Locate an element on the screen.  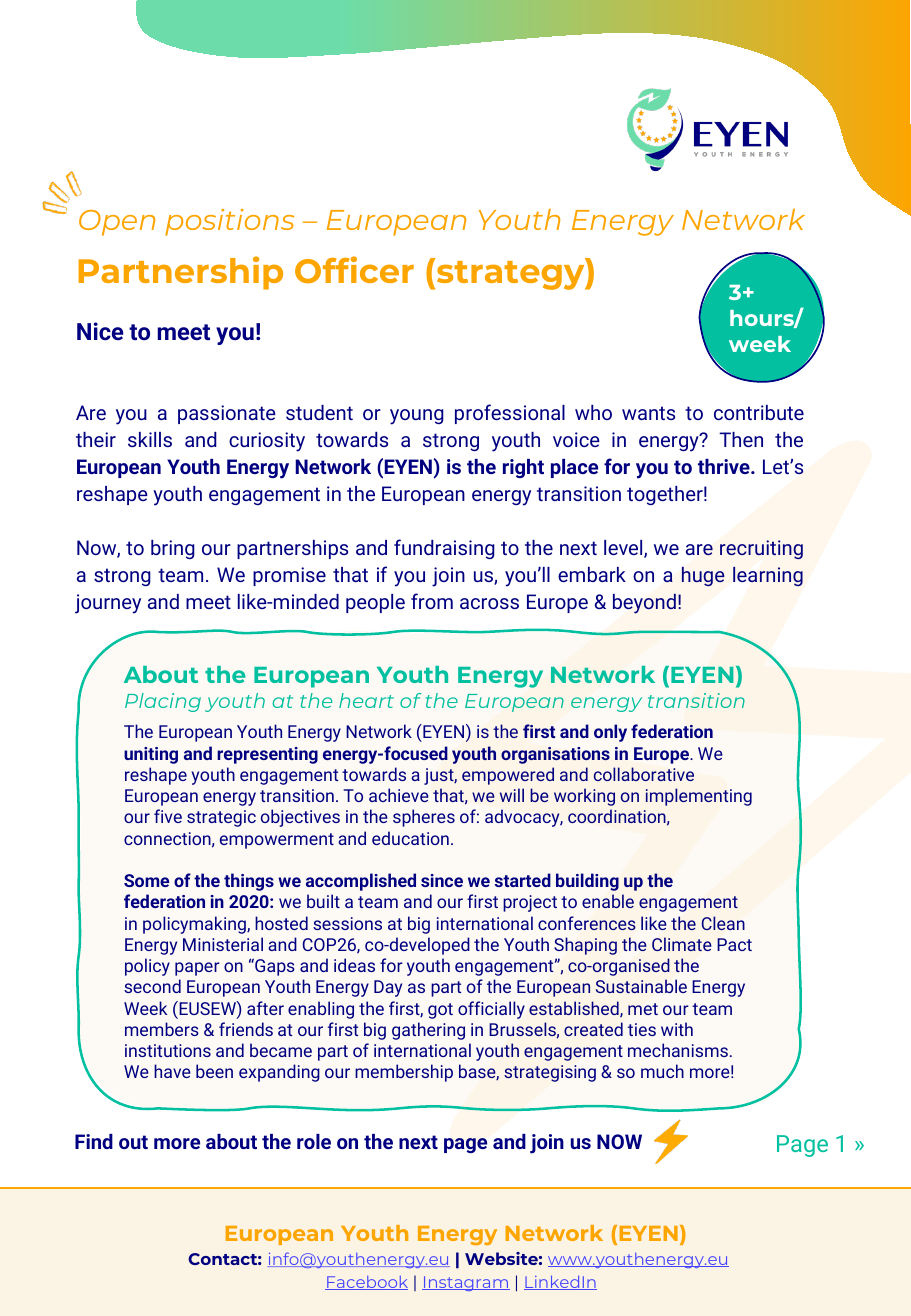
Officer is located at coordinates (354, 269).
